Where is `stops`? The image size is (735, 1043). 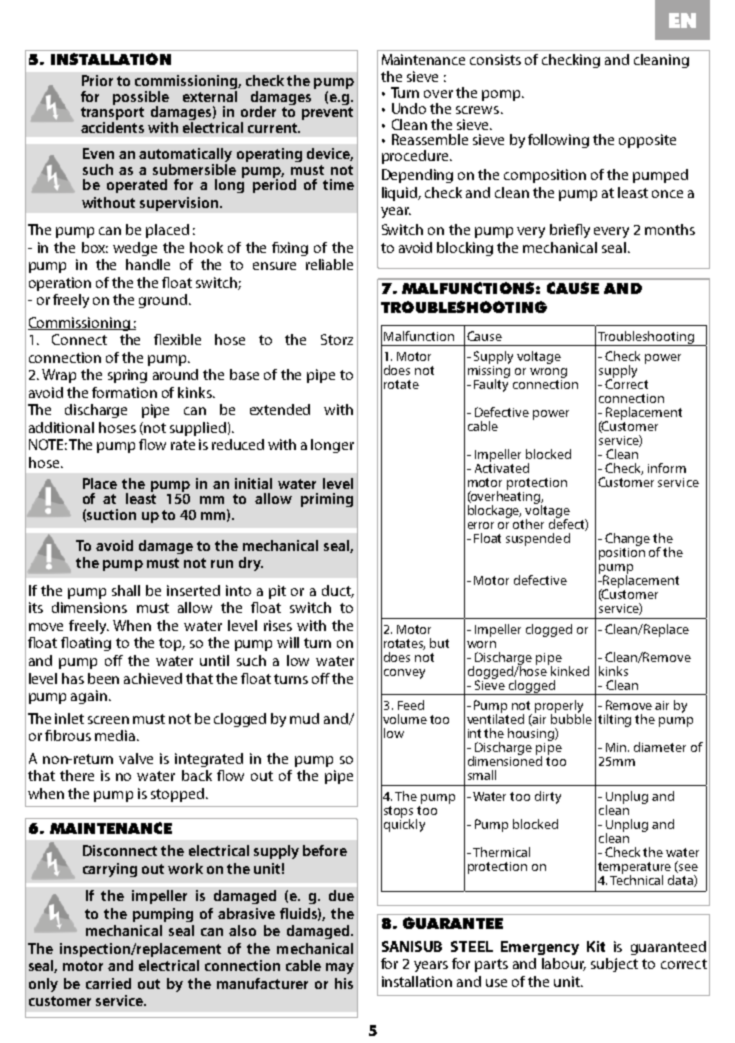
stops is located at coordinates (400, 813).
